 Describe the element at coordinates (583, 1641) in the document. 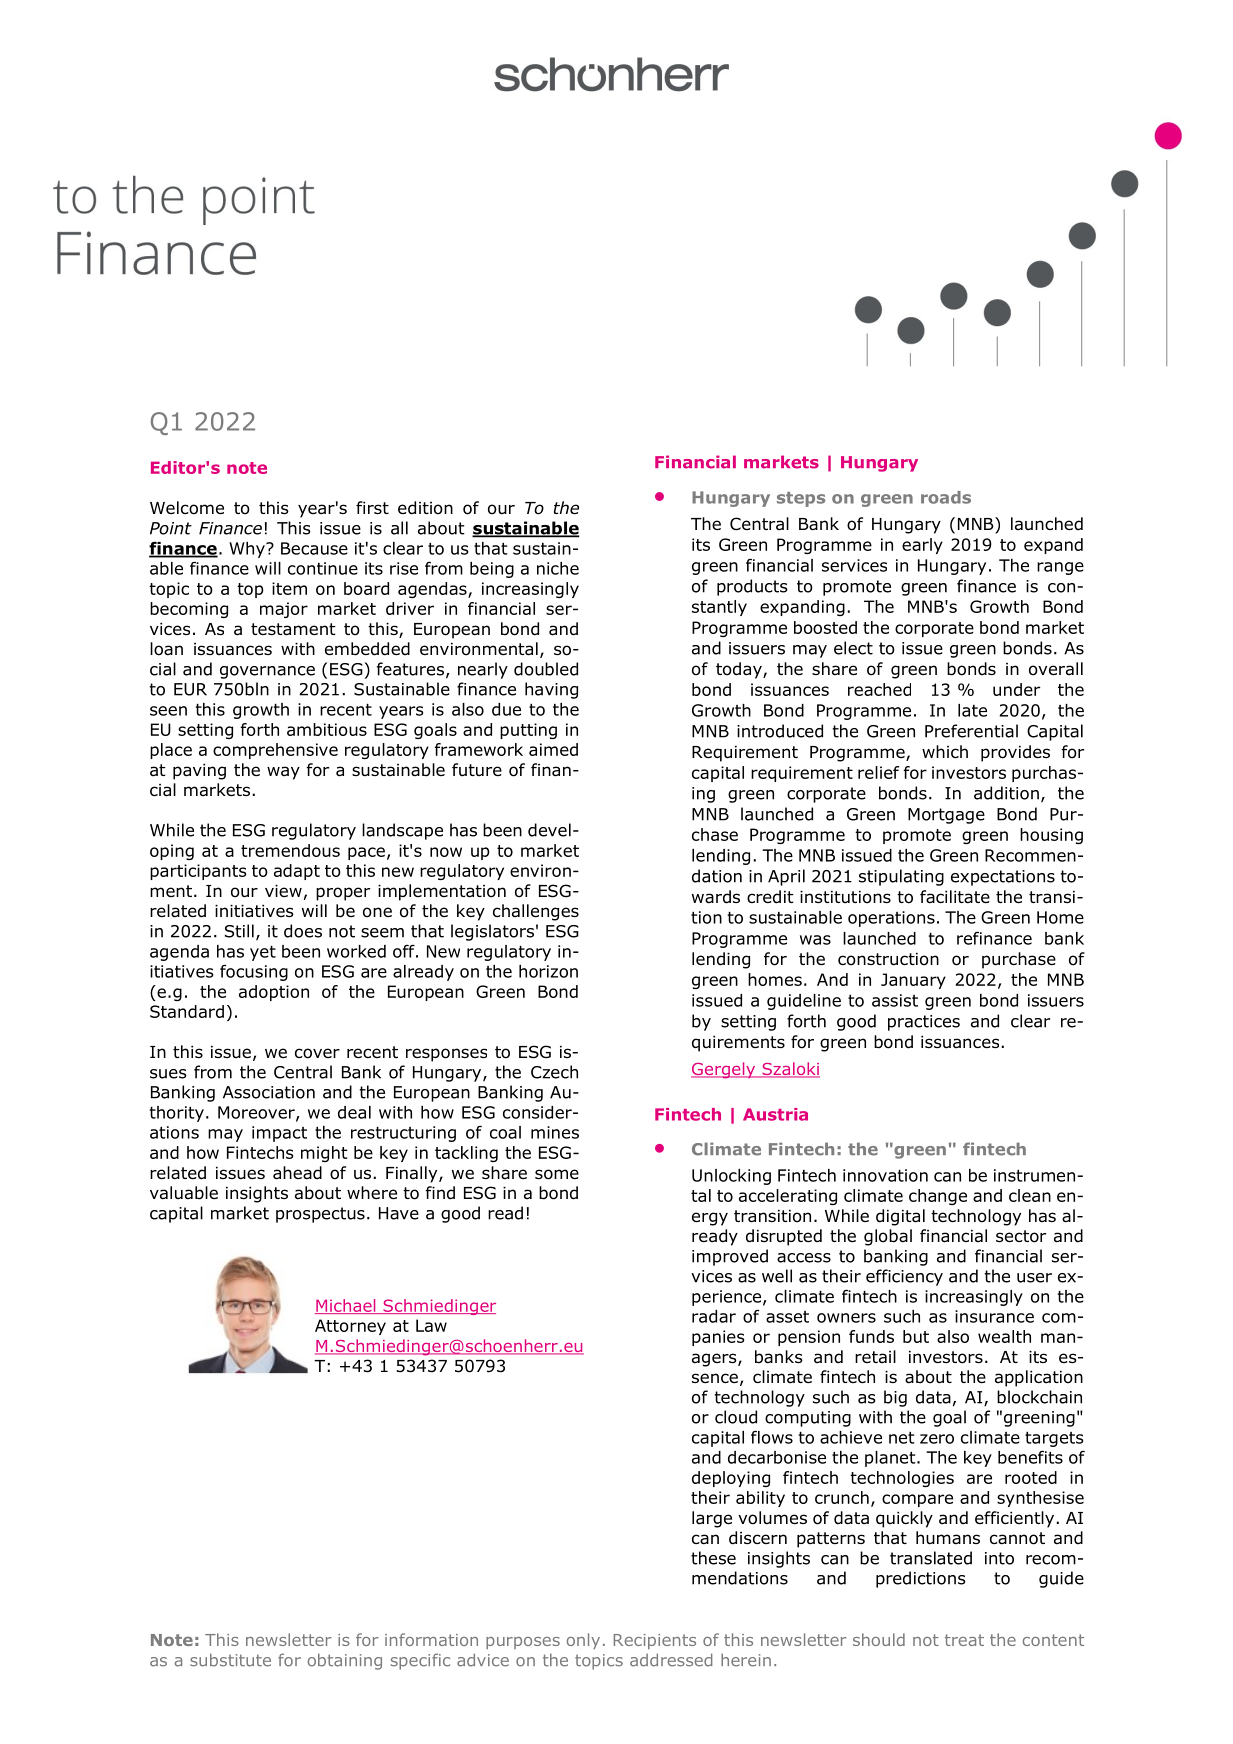

I see `only` at that location.
